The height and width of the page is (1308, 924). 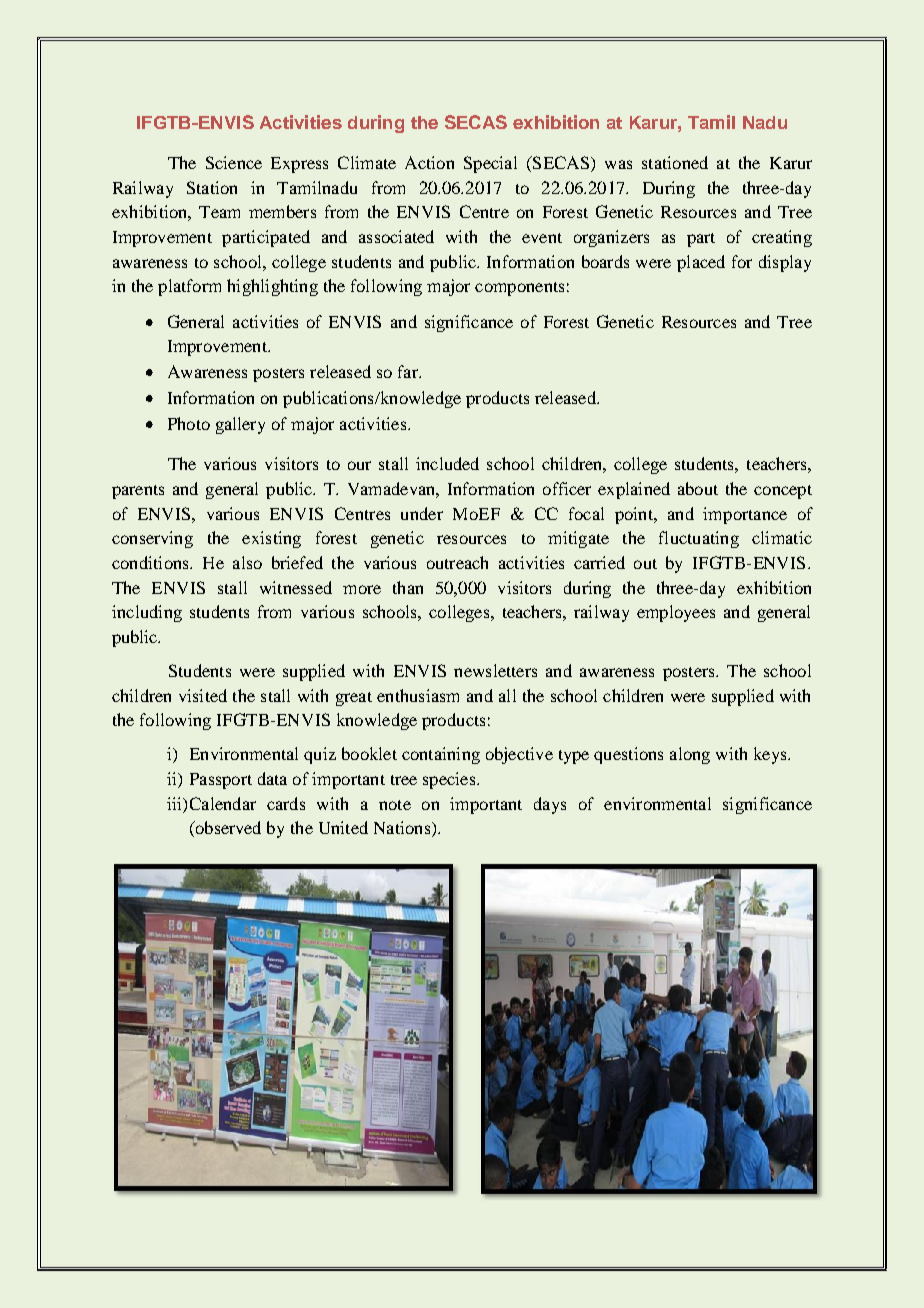 I want to click on species, so click(x=450, y=780).
